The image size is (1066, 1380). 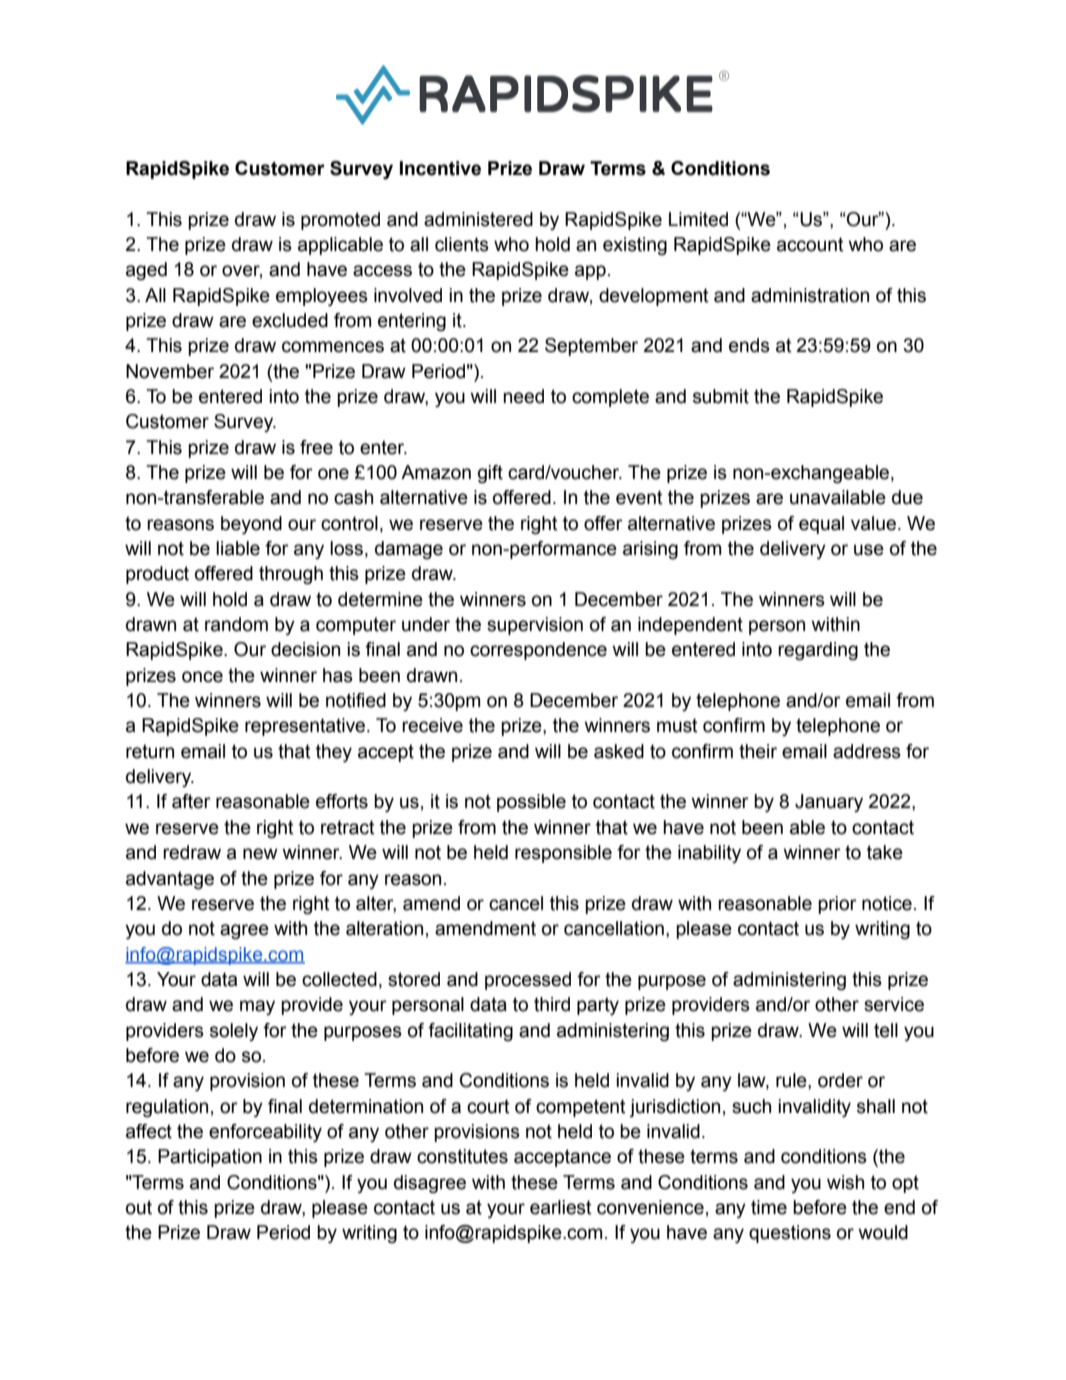 I want to click on free, so click(x=316, y=447).
